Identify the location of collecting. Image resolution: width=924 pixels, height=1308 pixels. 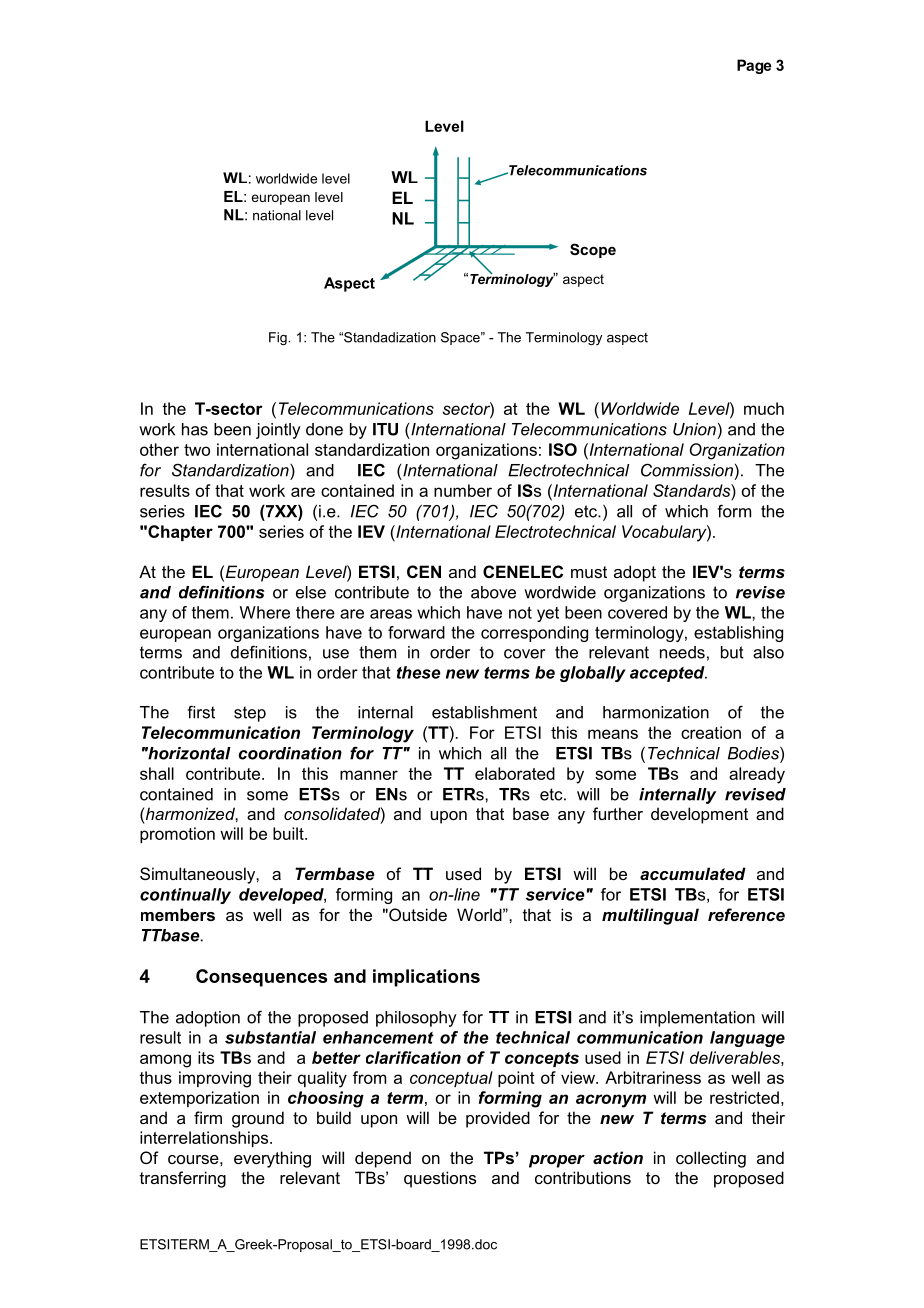
(711, 1159).
